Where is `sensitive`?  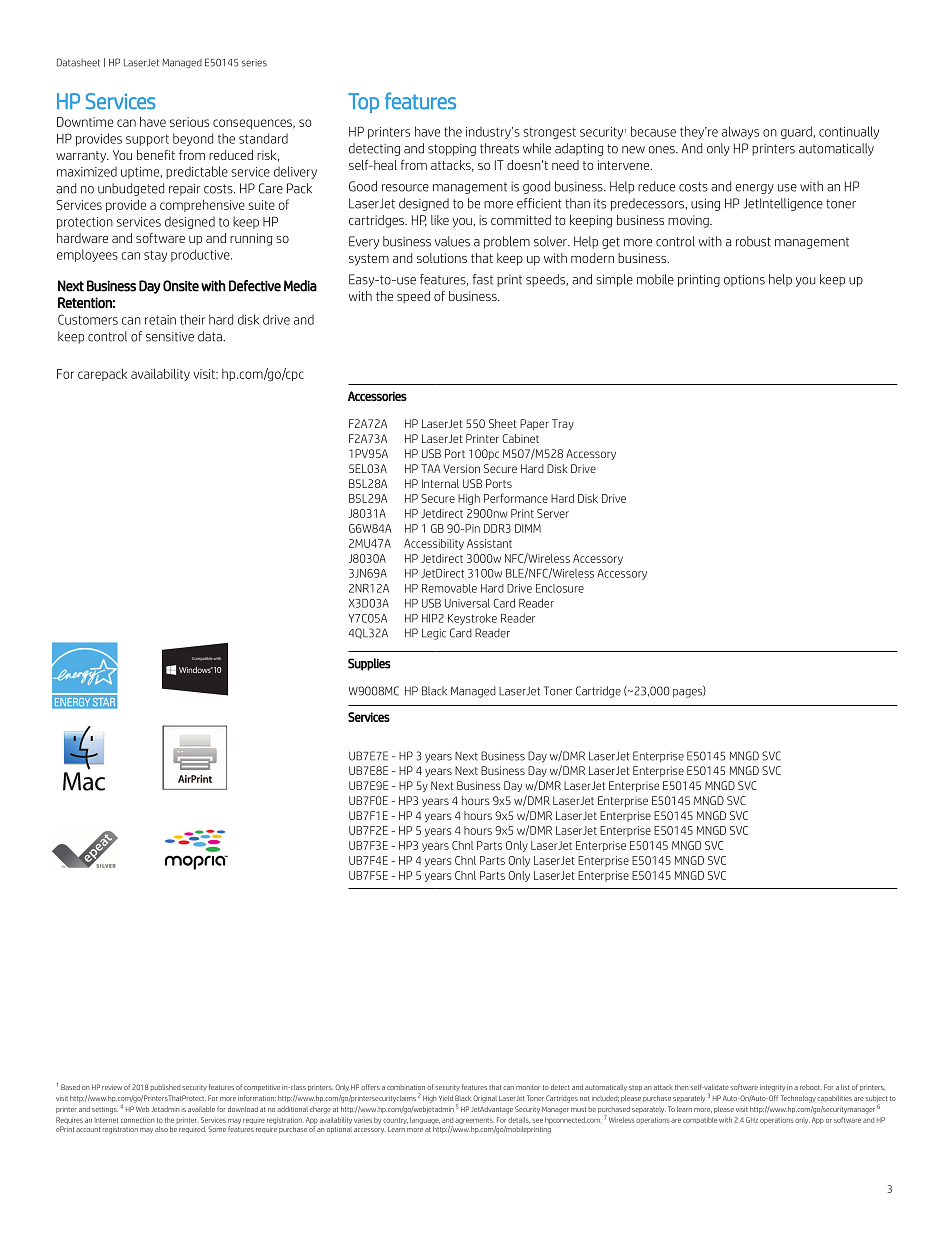 sensitive is located at coordinates (170, 337).
